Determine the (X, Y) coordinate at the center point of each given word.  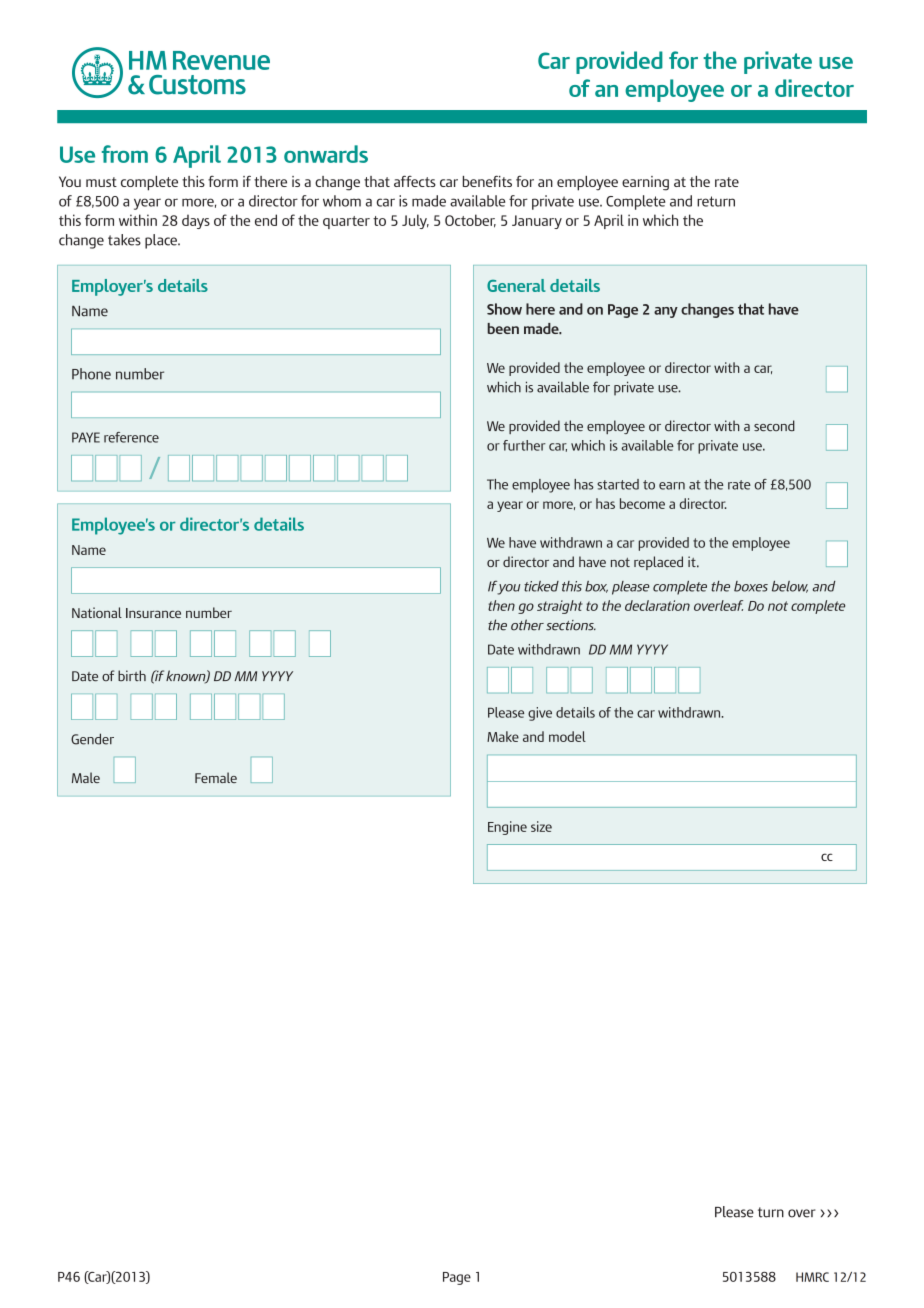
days (196, 221)
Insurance (153, 613)
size (541, 826)
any (666, 312)
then (501, 605)
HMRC (812, 1277)
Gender (92, 739)
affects (415, 181)
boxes (751, 586)
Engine (507, 828)
